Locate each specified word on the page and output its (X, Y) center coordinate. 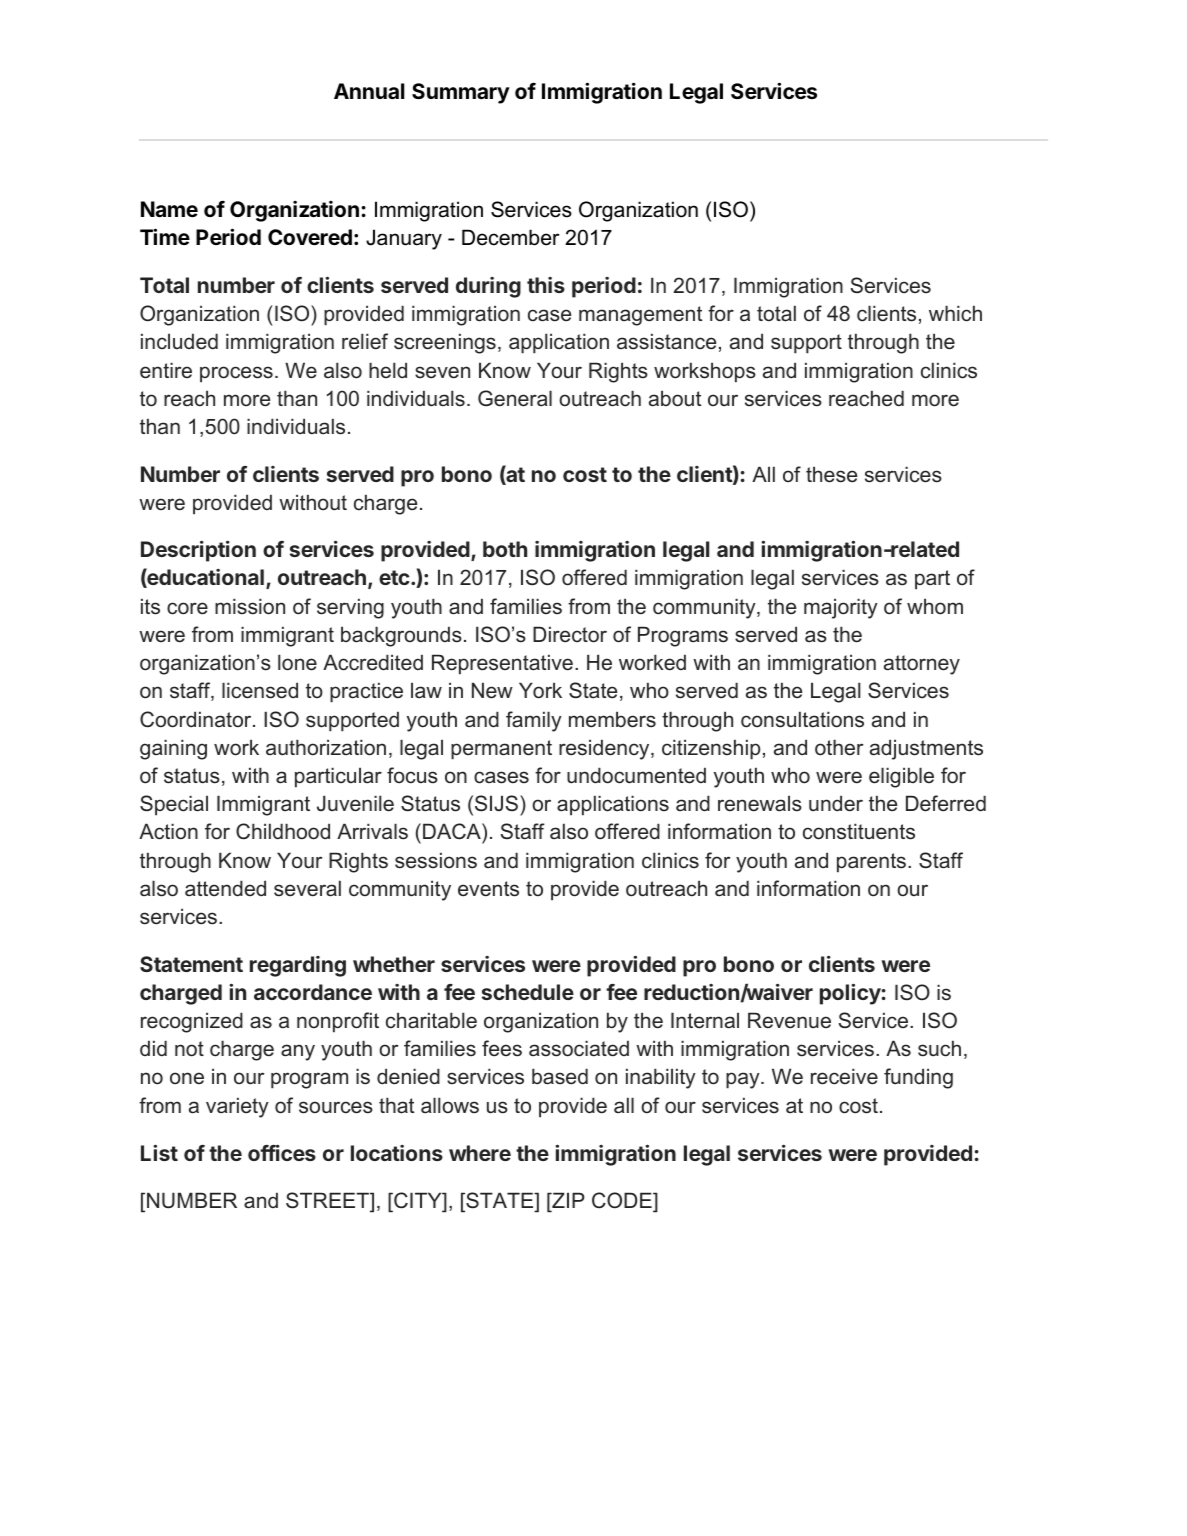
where (480, 1153)
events (488, 889)
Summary (461, 93)
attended (225, 888)
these (831, 474)
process (236, 374)
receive (844, 1076)
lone (297, 662)
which (955, 313)
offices (282, 1152)
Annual (369, 91)
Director (570, 634)
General (515, 398)
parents (873, 863)
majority (841, 608)
